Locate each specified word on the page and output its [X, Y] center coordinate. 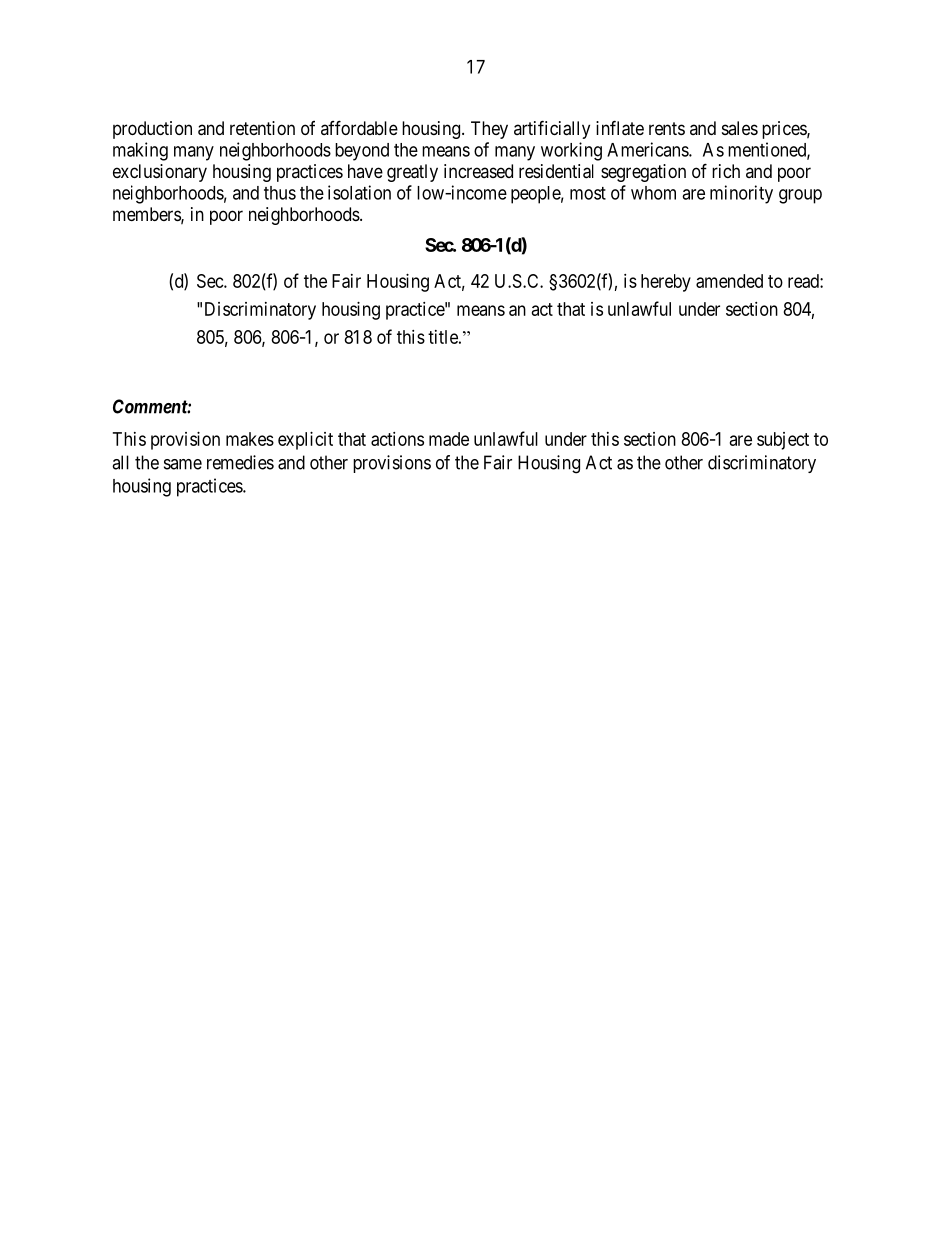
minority [741, 194]
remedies [240, 462]
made [449, 439]
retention [262, 128]
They [489, 130]
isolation [359, 192]
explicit [305, 441]
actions [397, 439]
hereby [666, 283]
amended [729, 281]
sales [740, 128]
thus [280, 193]
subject [783, 441]
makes [250, 439]
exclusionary [160, 173]
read [804, 281]
